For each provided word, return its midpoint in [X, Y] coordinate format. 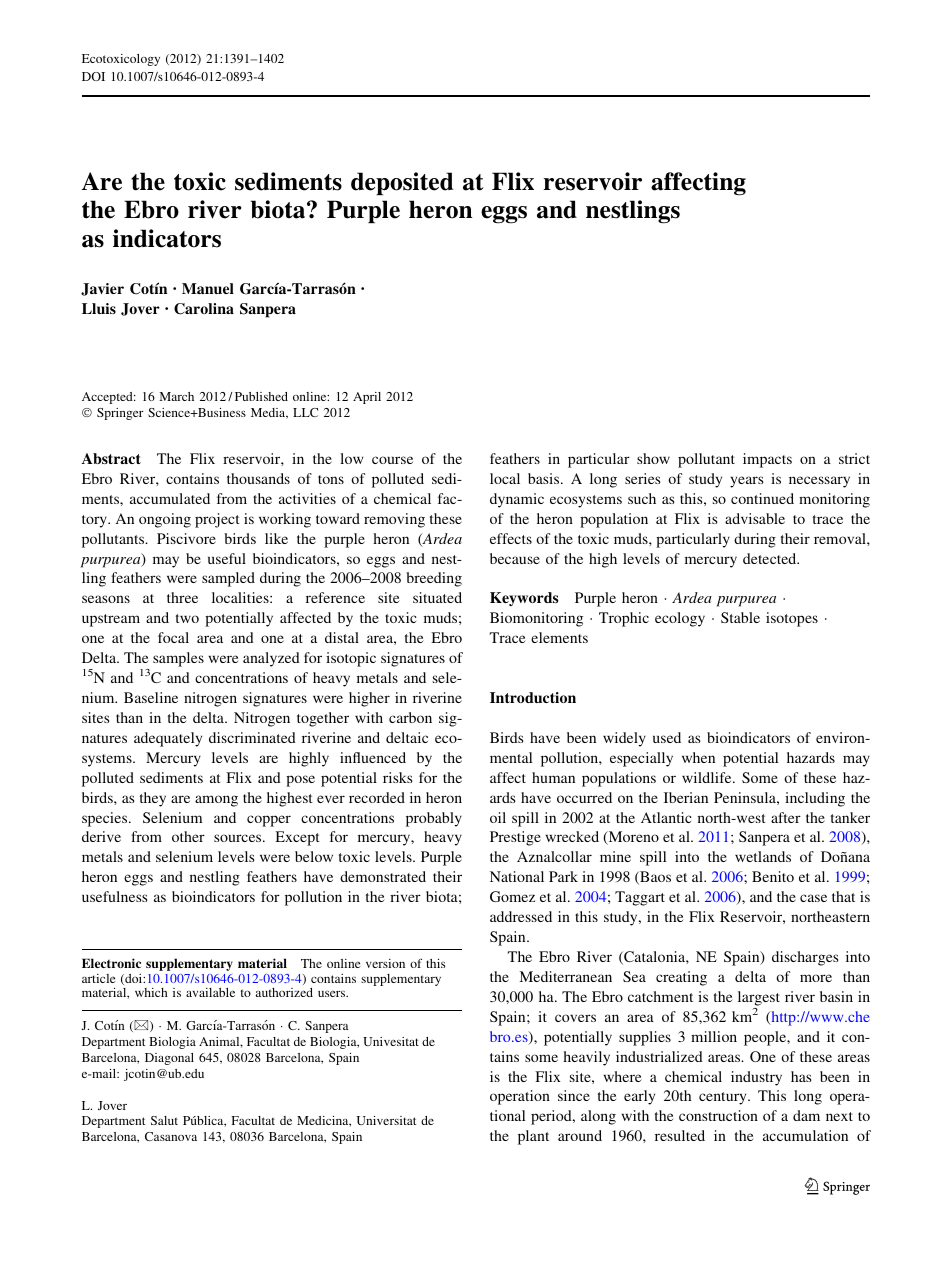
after [786, 817]
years [747, 482]
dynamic [517, 500]
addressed [521, 916]
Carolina [204, 309]
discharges [805, 958]
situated [437, 597]
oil [498, 817]
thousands [258, 478]
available [210, 992]
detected [771, 558]
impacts [767, 460]
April [367, 398]
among [216, 801]
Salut [164, 1120]
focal [173, 637]
